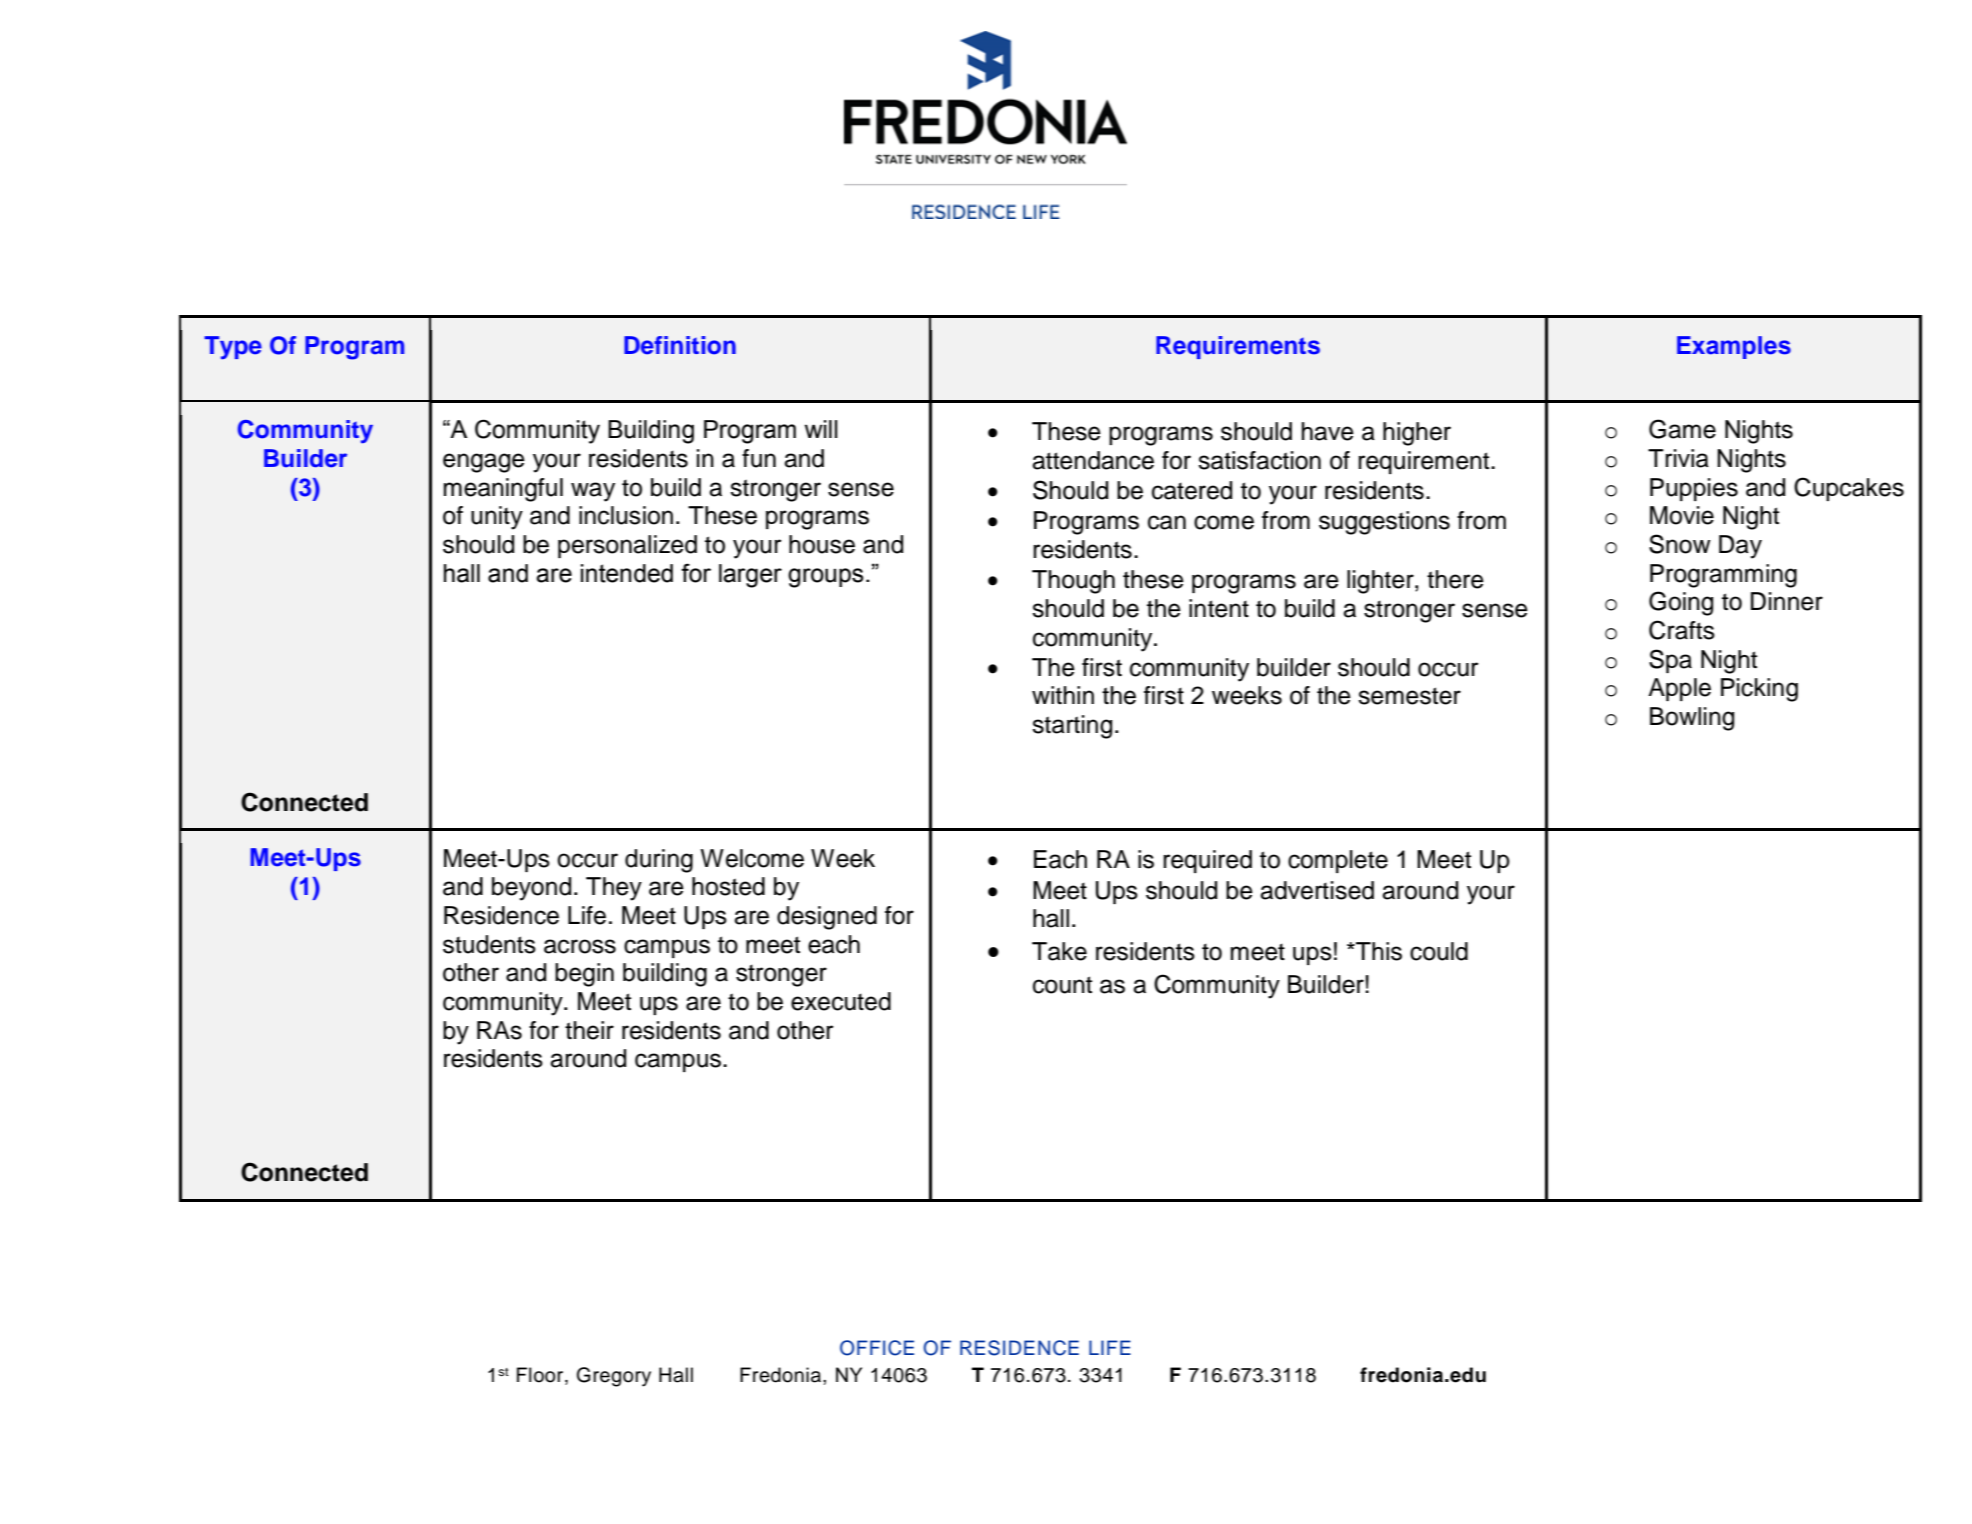  What do you see at coordinates (1207, 861) in the screenshot?
I see `required` at bounding box center [1207, 861].
